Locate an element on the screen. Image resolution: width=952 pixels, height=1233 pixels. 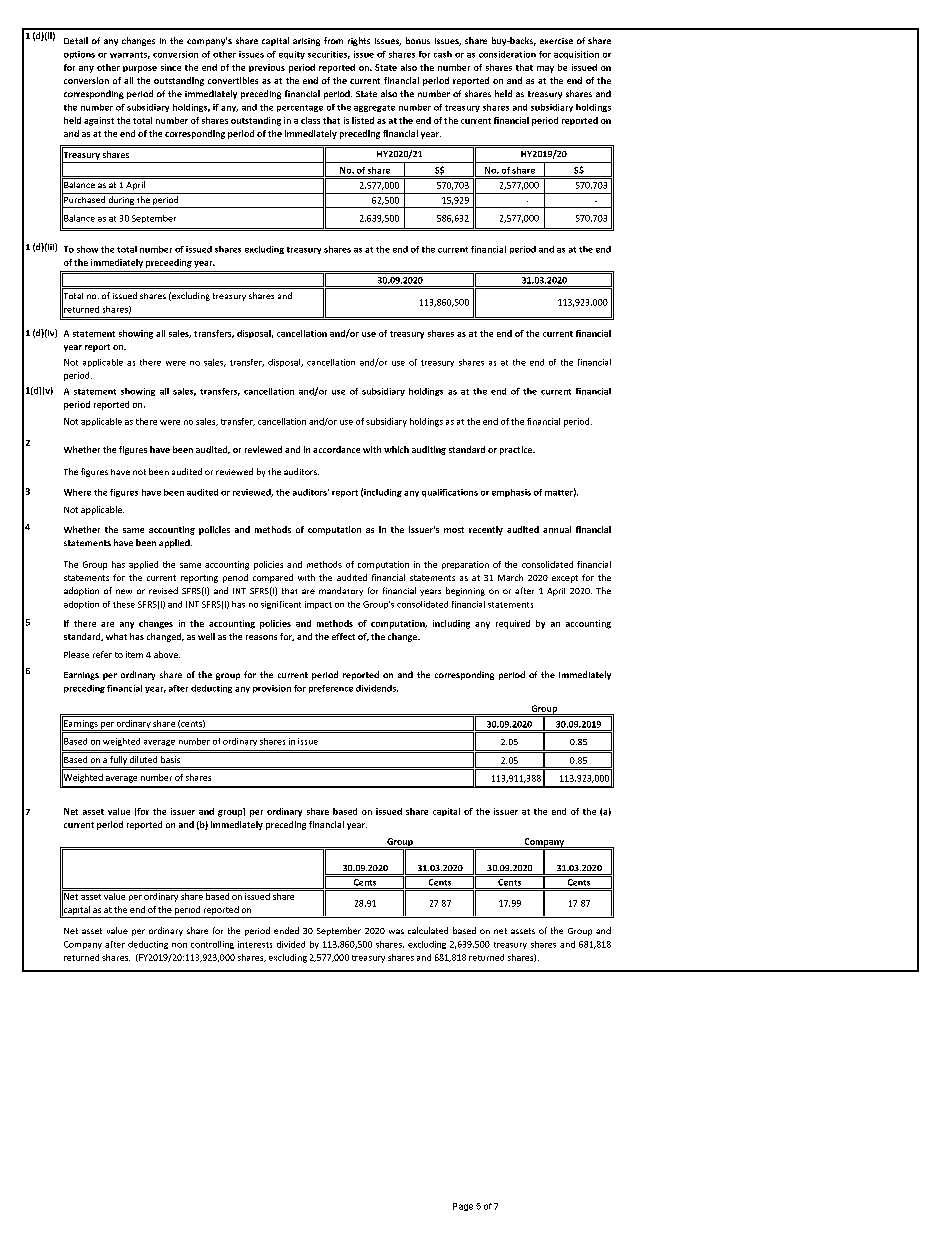
consideration is located at coordinates (507, 54).
